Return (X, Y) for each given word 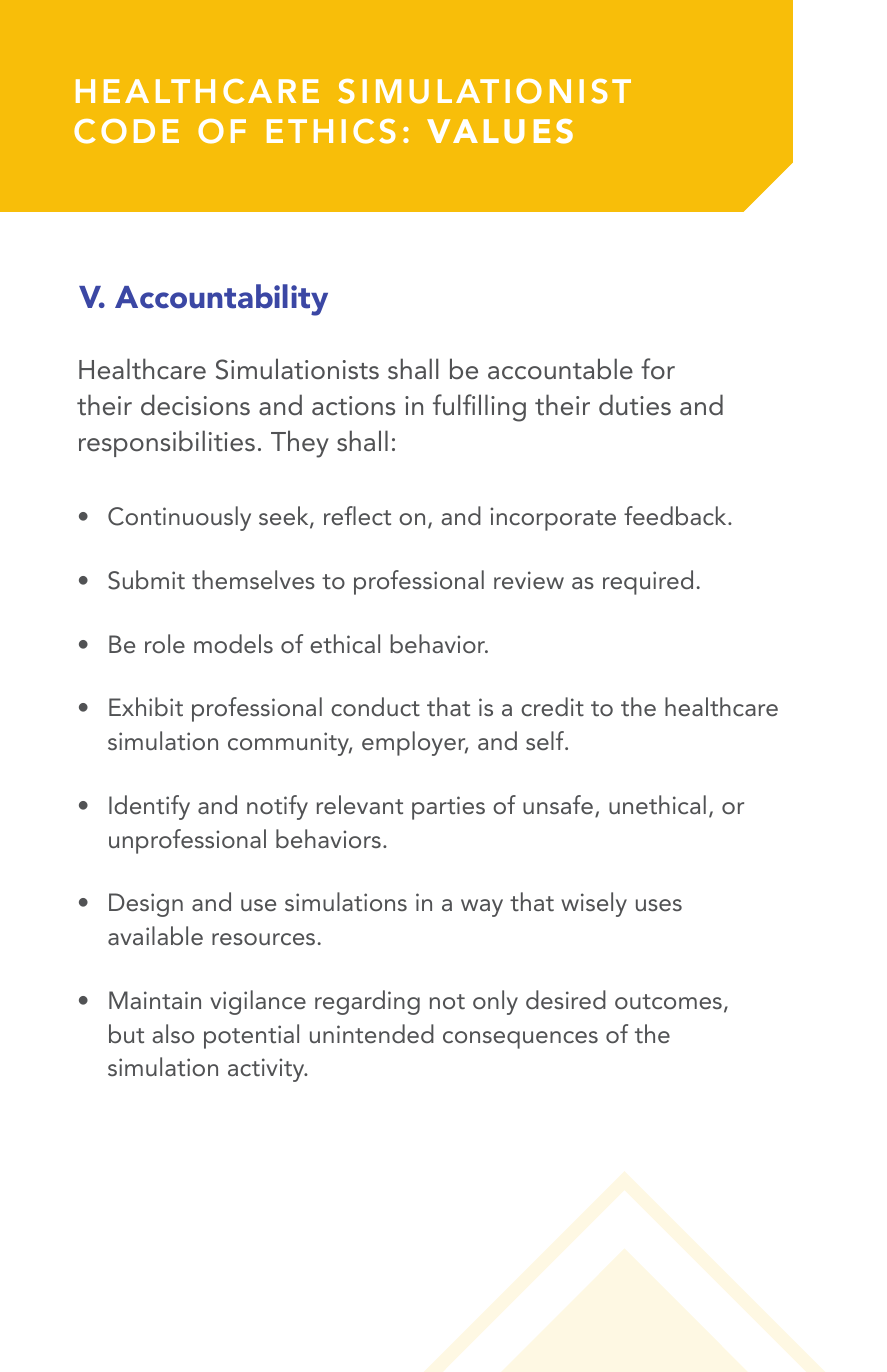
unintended (372, 1033)
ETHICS (331, 131)
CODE (126, 131)
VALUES (500, 131)
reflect (357, 515)
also (173, 1033)
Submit (146, 580)
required (648, 582)
